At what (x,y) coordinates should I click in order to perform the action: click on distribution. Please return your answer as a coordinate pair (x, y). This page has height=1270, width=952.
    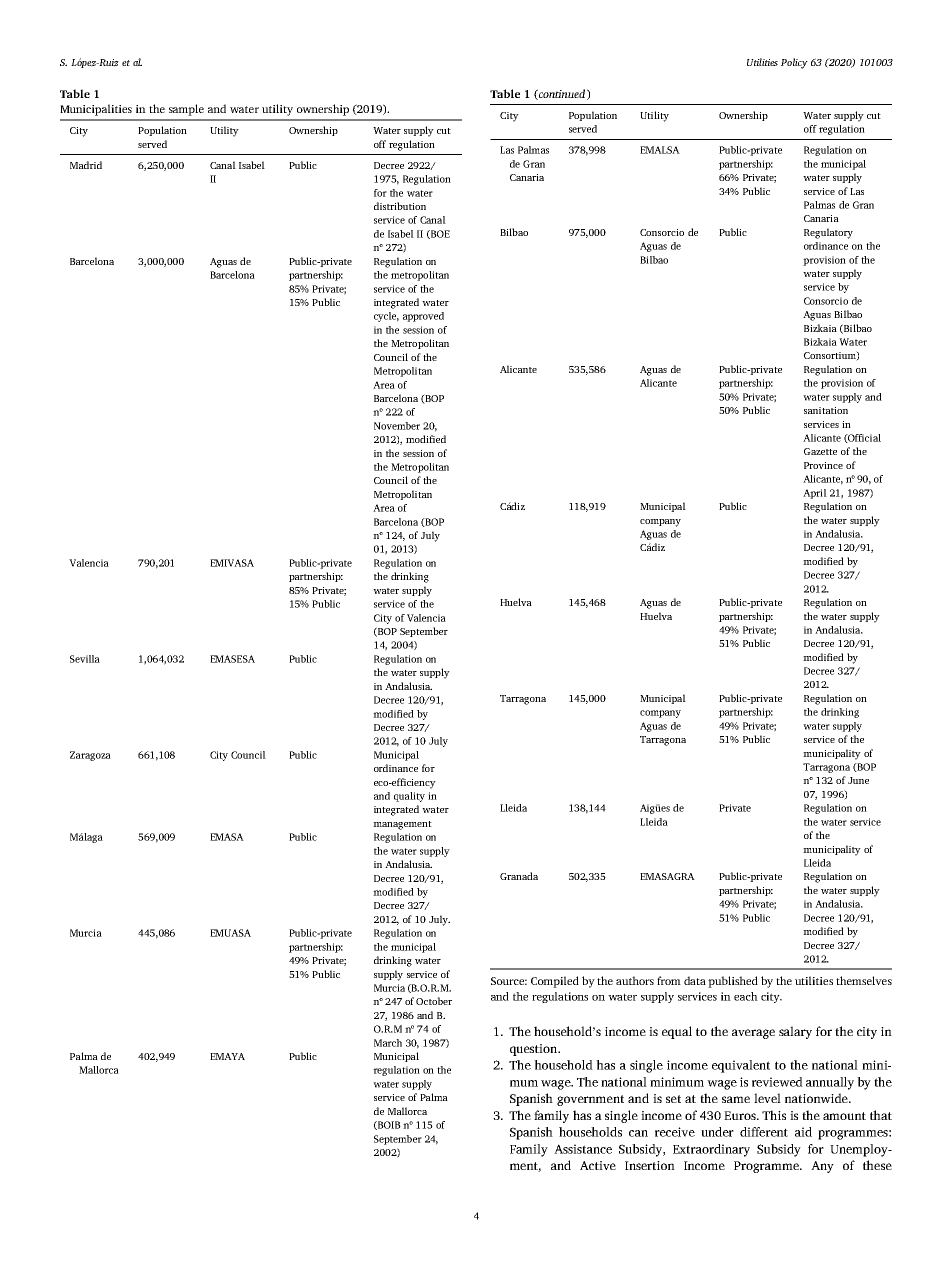
    Looking at the image, I should click on (400, 206).
